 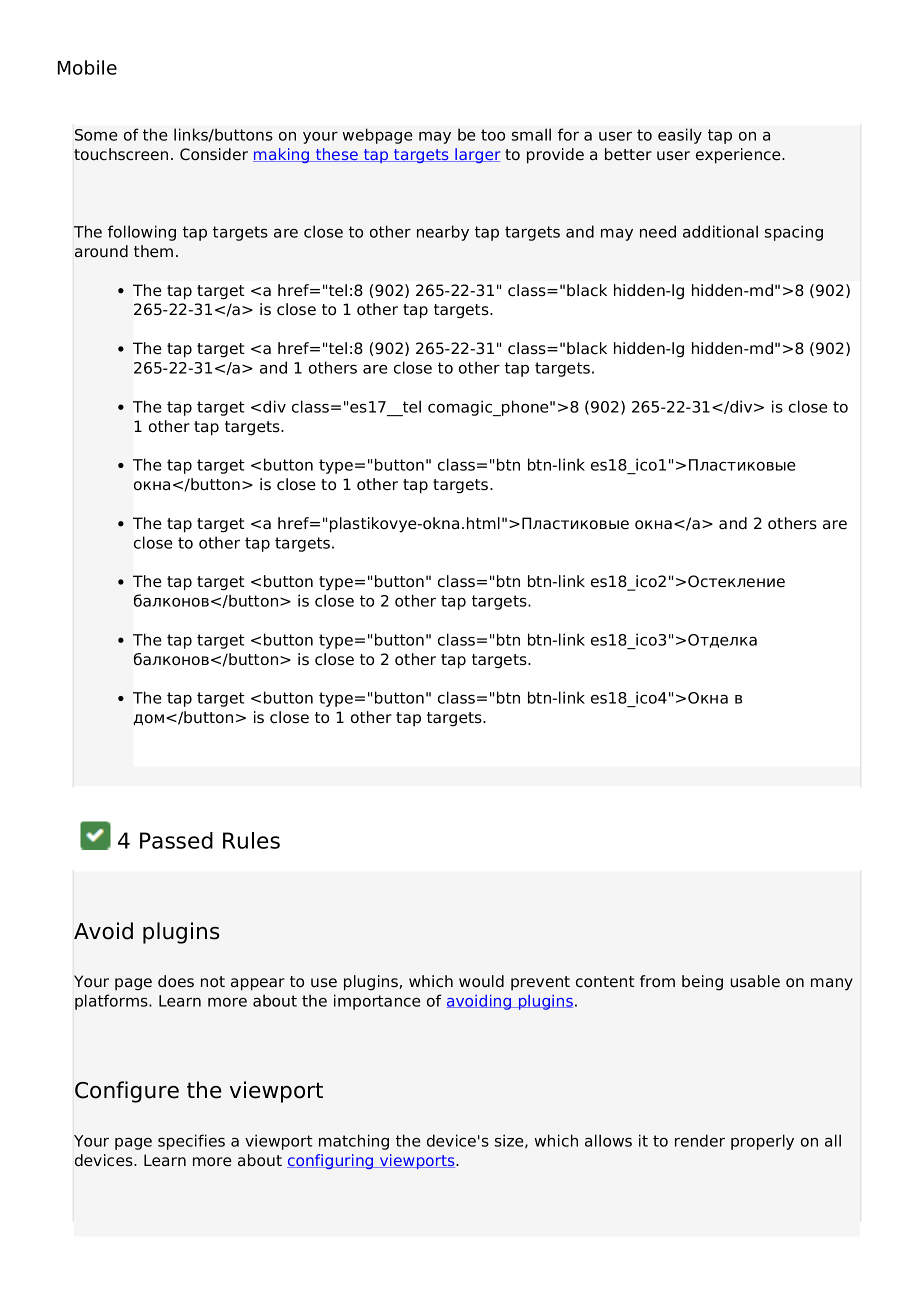 What do you see at coordinates (191, 1142) in the page?
I see `specifies` at bounding box center [191, 1142].
